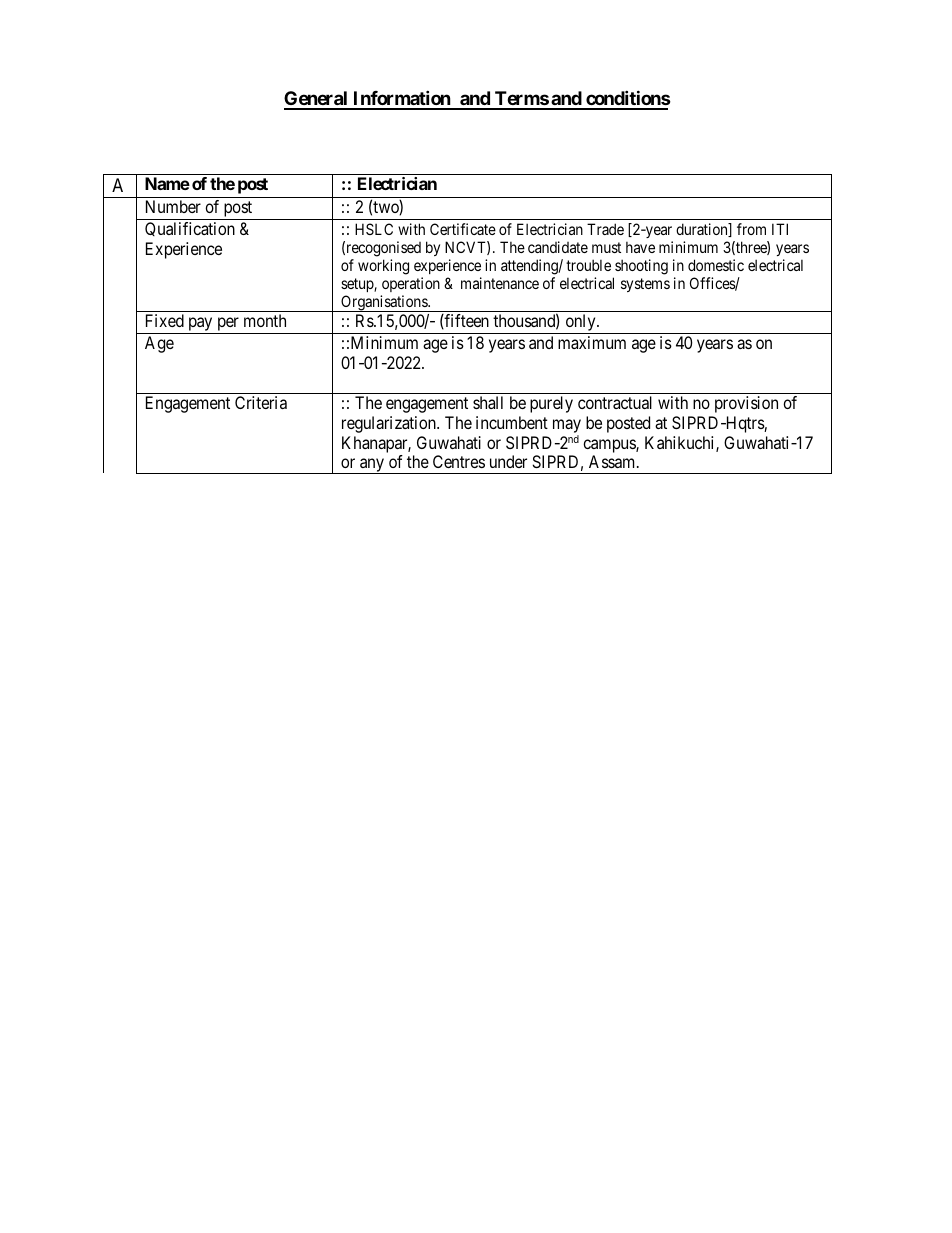 Image resolution: width=952 pixels, height=1233 pixels. Describe the element at coordinates (265, 320) in the screenshot. I see `month` at that location.
